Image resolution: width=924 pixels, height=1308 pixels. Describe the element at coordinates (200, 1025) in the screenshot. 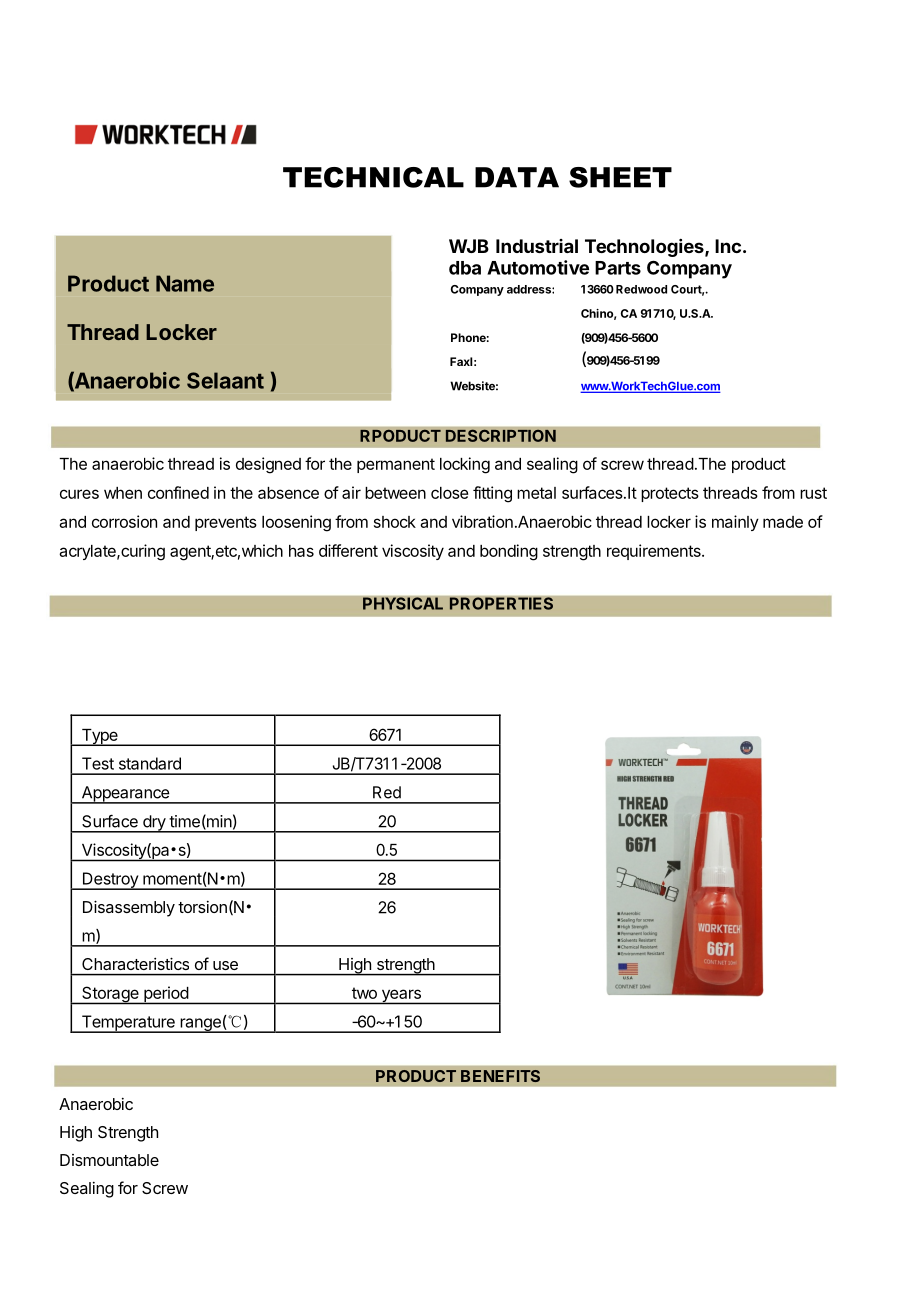

I see `range` at that location.
